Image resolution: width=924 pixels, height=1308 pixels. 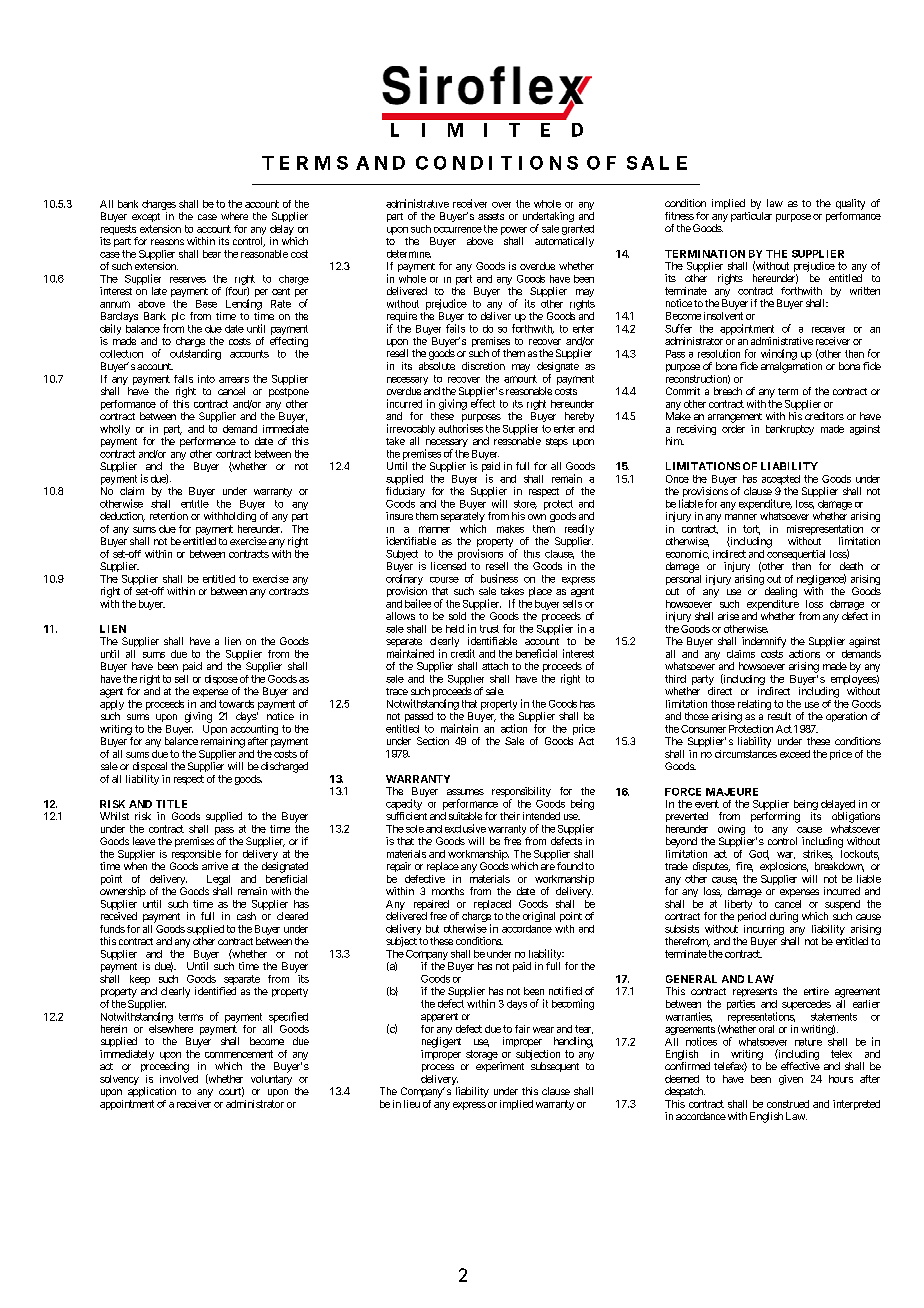 What do you see at coordinates (751, 530) in the screenshot?
I see `tort` at bounding box center [751, 530].
